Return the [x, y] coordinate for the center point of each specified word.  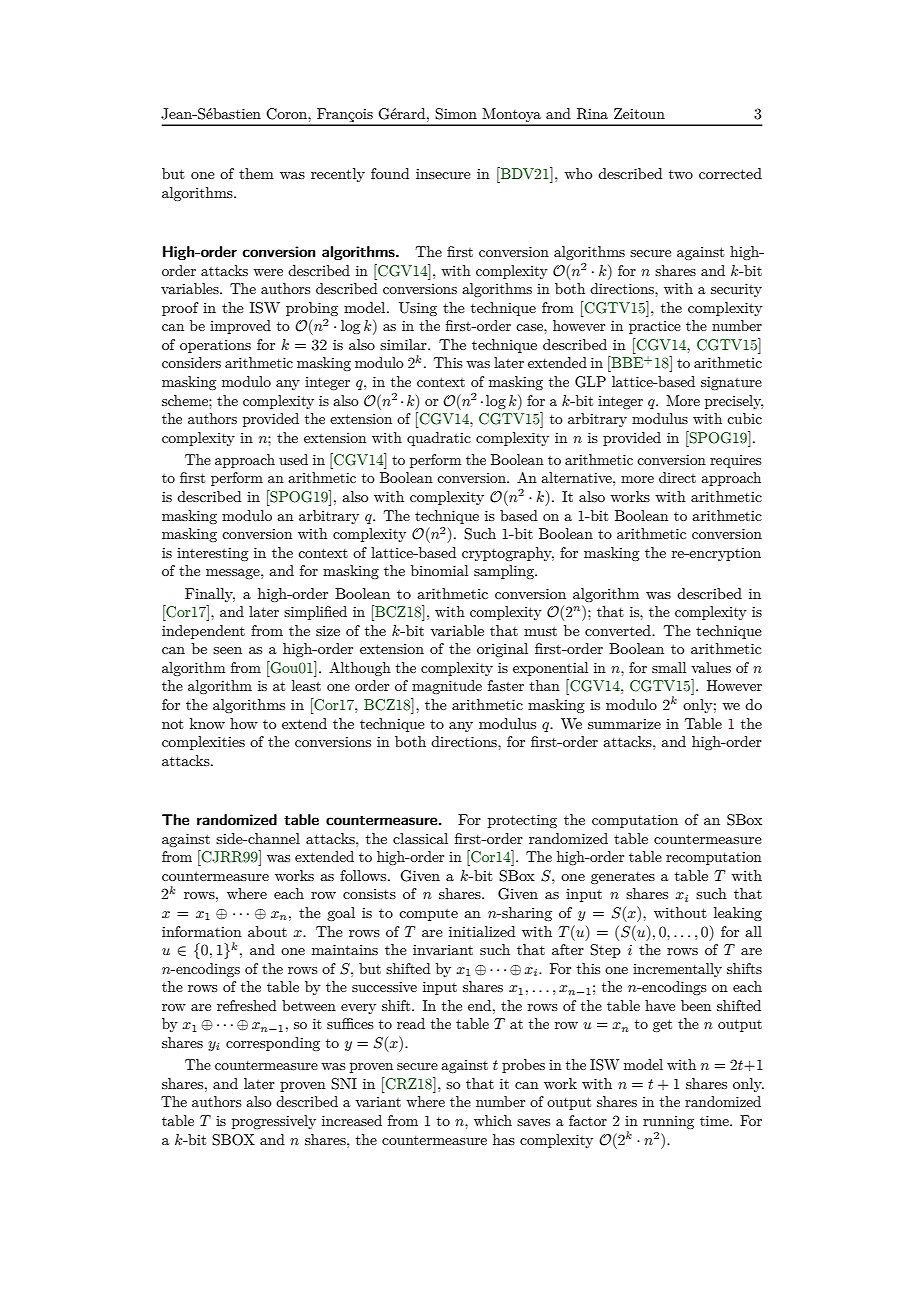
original [502, 650]
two [681, 174]
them [256, 173]
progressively [274, 1122]
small [669, 667]
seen [227, 650]
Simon [456, 114]
